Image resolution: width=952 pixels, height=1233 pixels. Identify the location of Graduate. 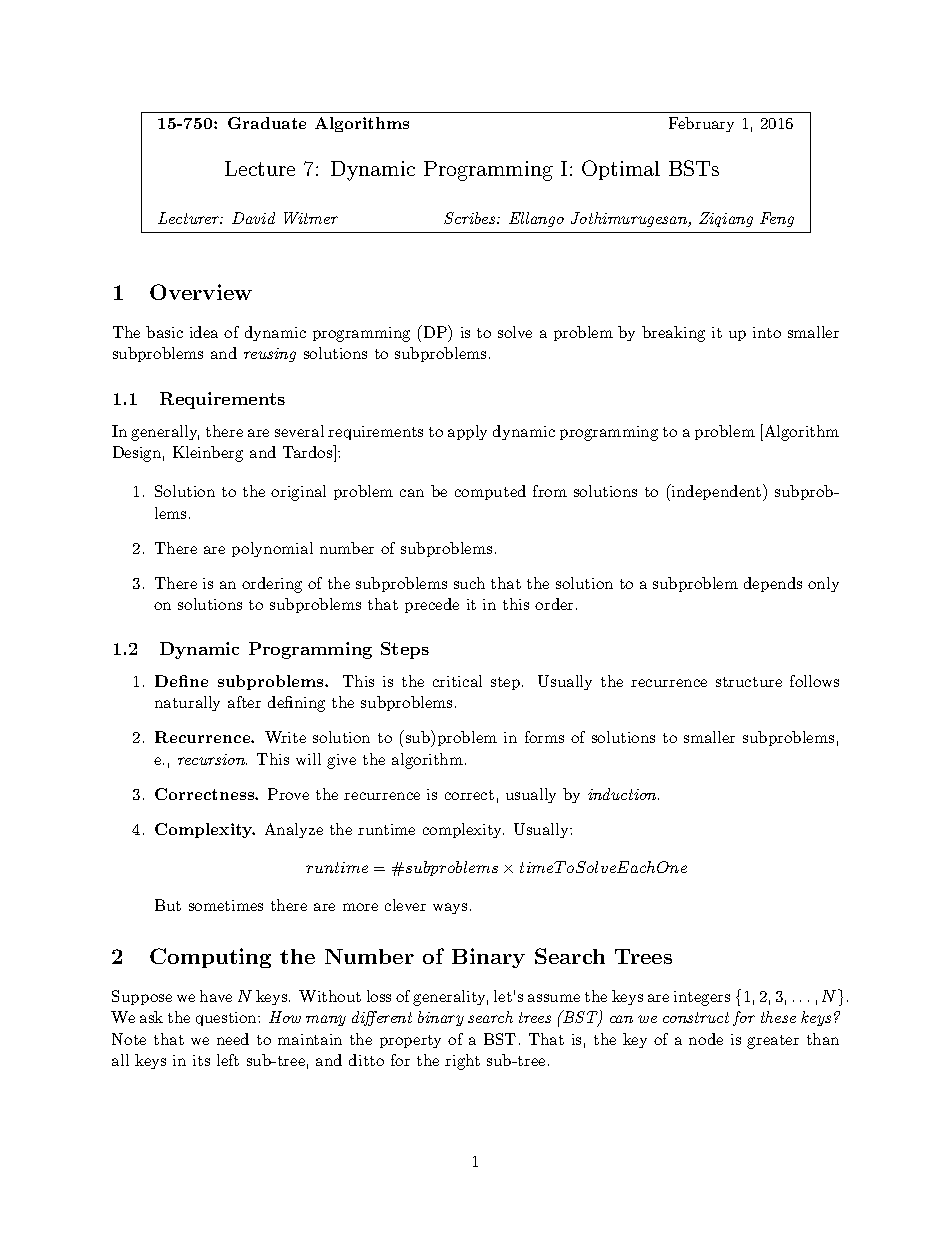
(267, 123).
